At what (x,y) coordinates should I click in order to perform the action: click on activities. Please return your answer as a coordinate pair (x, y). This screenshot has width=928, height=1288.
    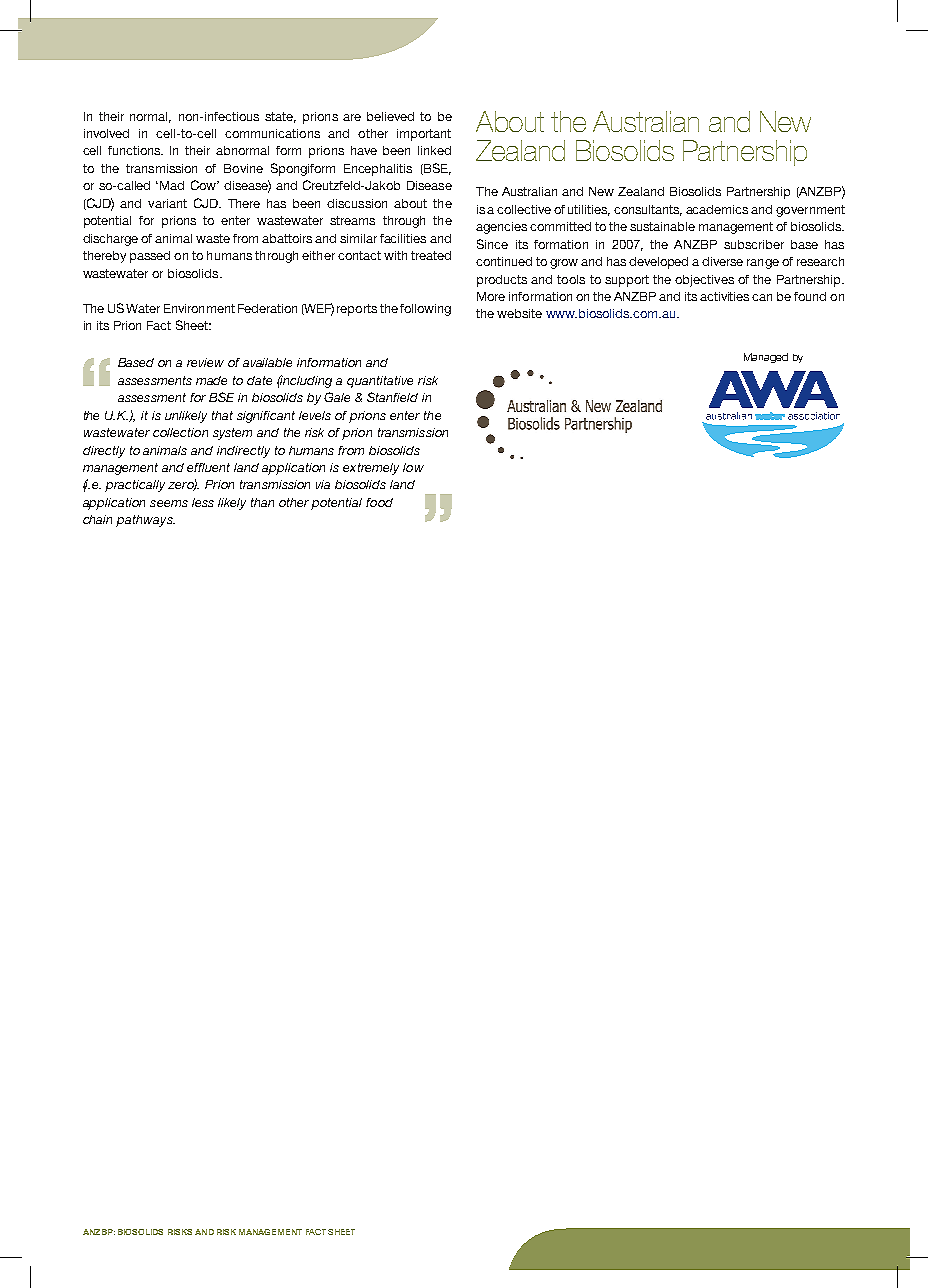
    Looking at the image, I should click on (724, 296).
